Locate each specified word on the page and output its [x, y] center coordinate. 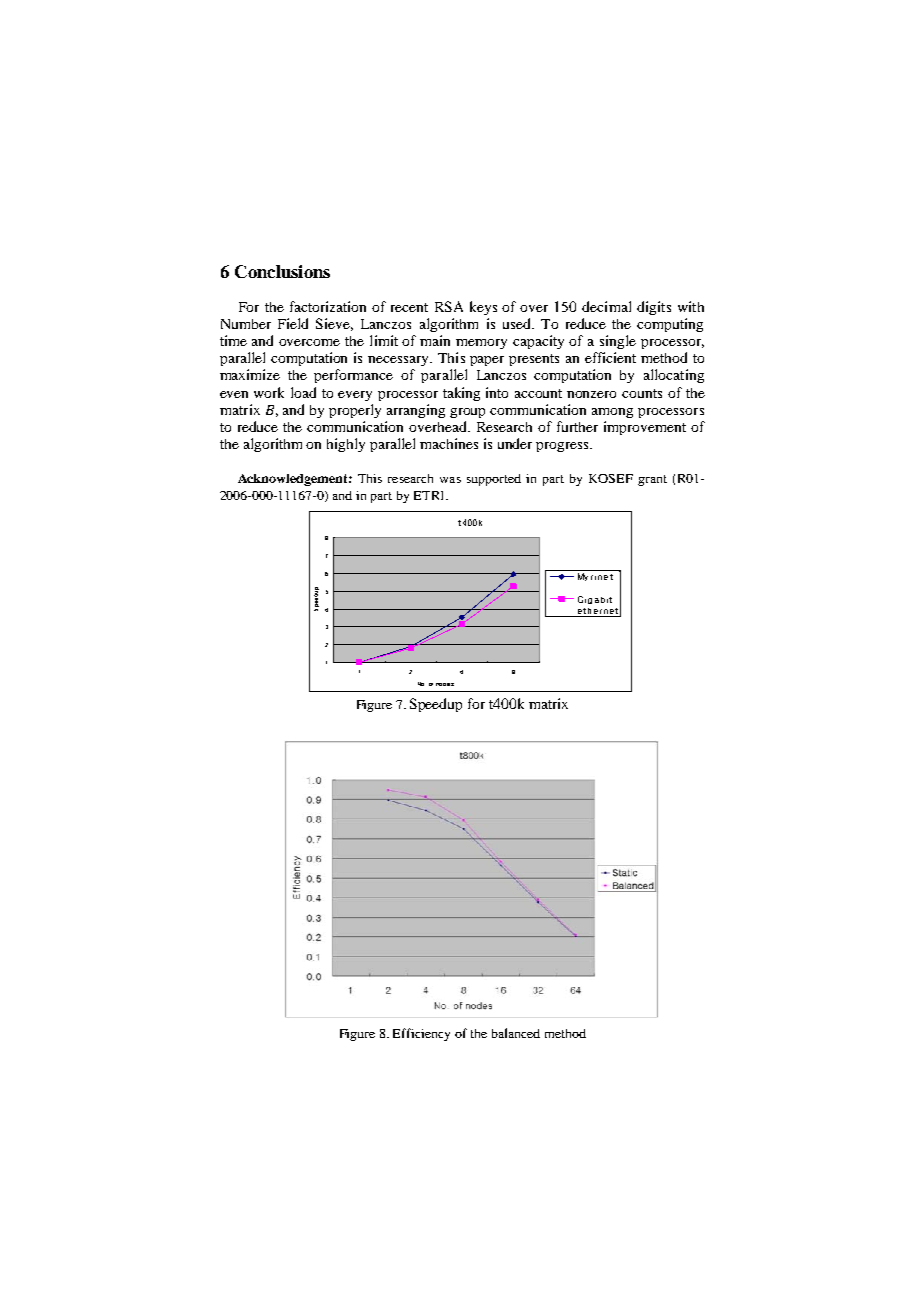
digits [654, 308]
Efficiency [421, 1034]
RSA [449, 306]
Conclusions [282, 271]
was [450, 480]
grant [652, 480]
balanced [516, 1033]
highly [346, 445]
